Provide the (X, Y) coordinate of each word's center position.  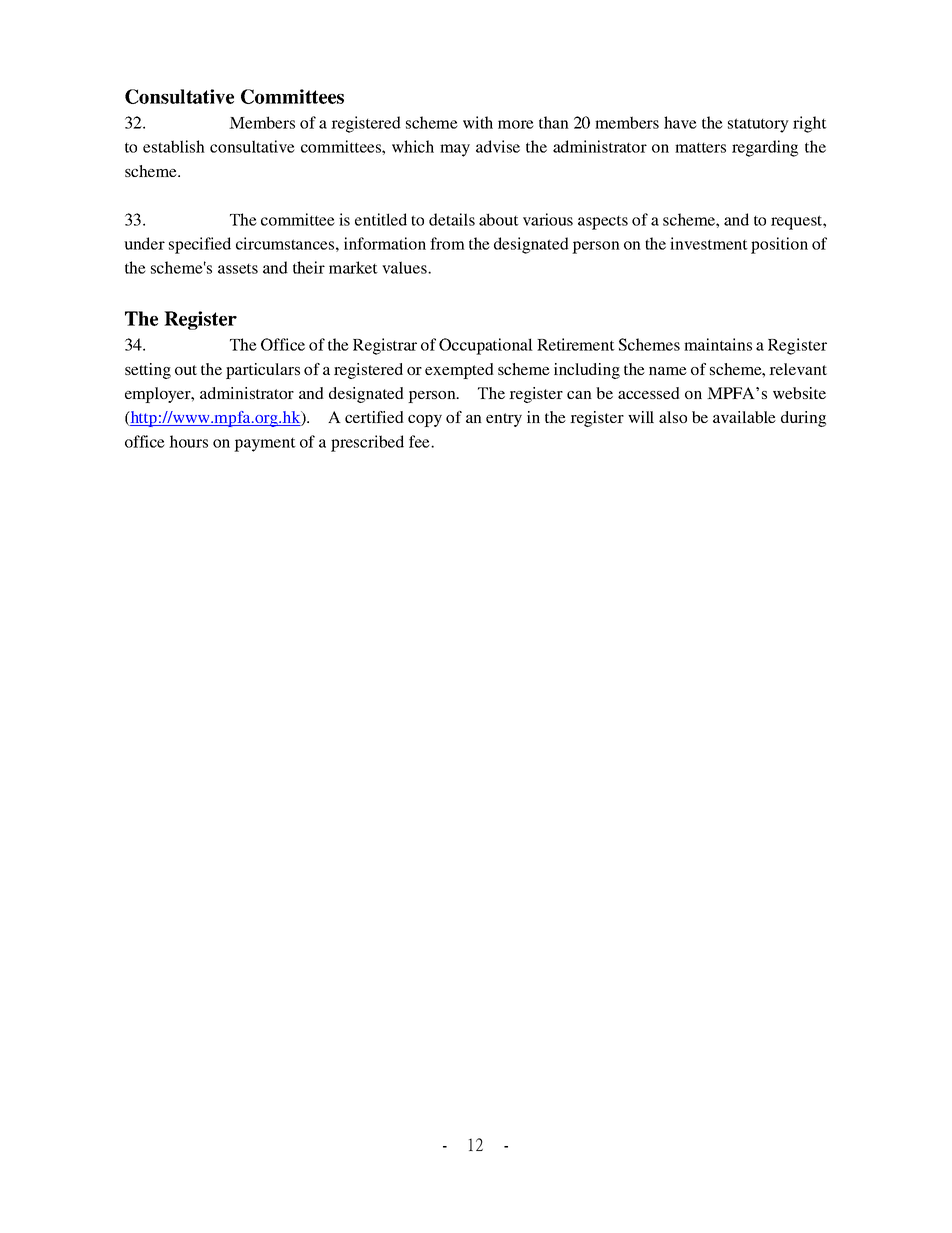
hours (188, 441)
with (478, 122)
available (744, 417)
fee (420, 441)
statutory (758, 125)
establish (174, 146)
